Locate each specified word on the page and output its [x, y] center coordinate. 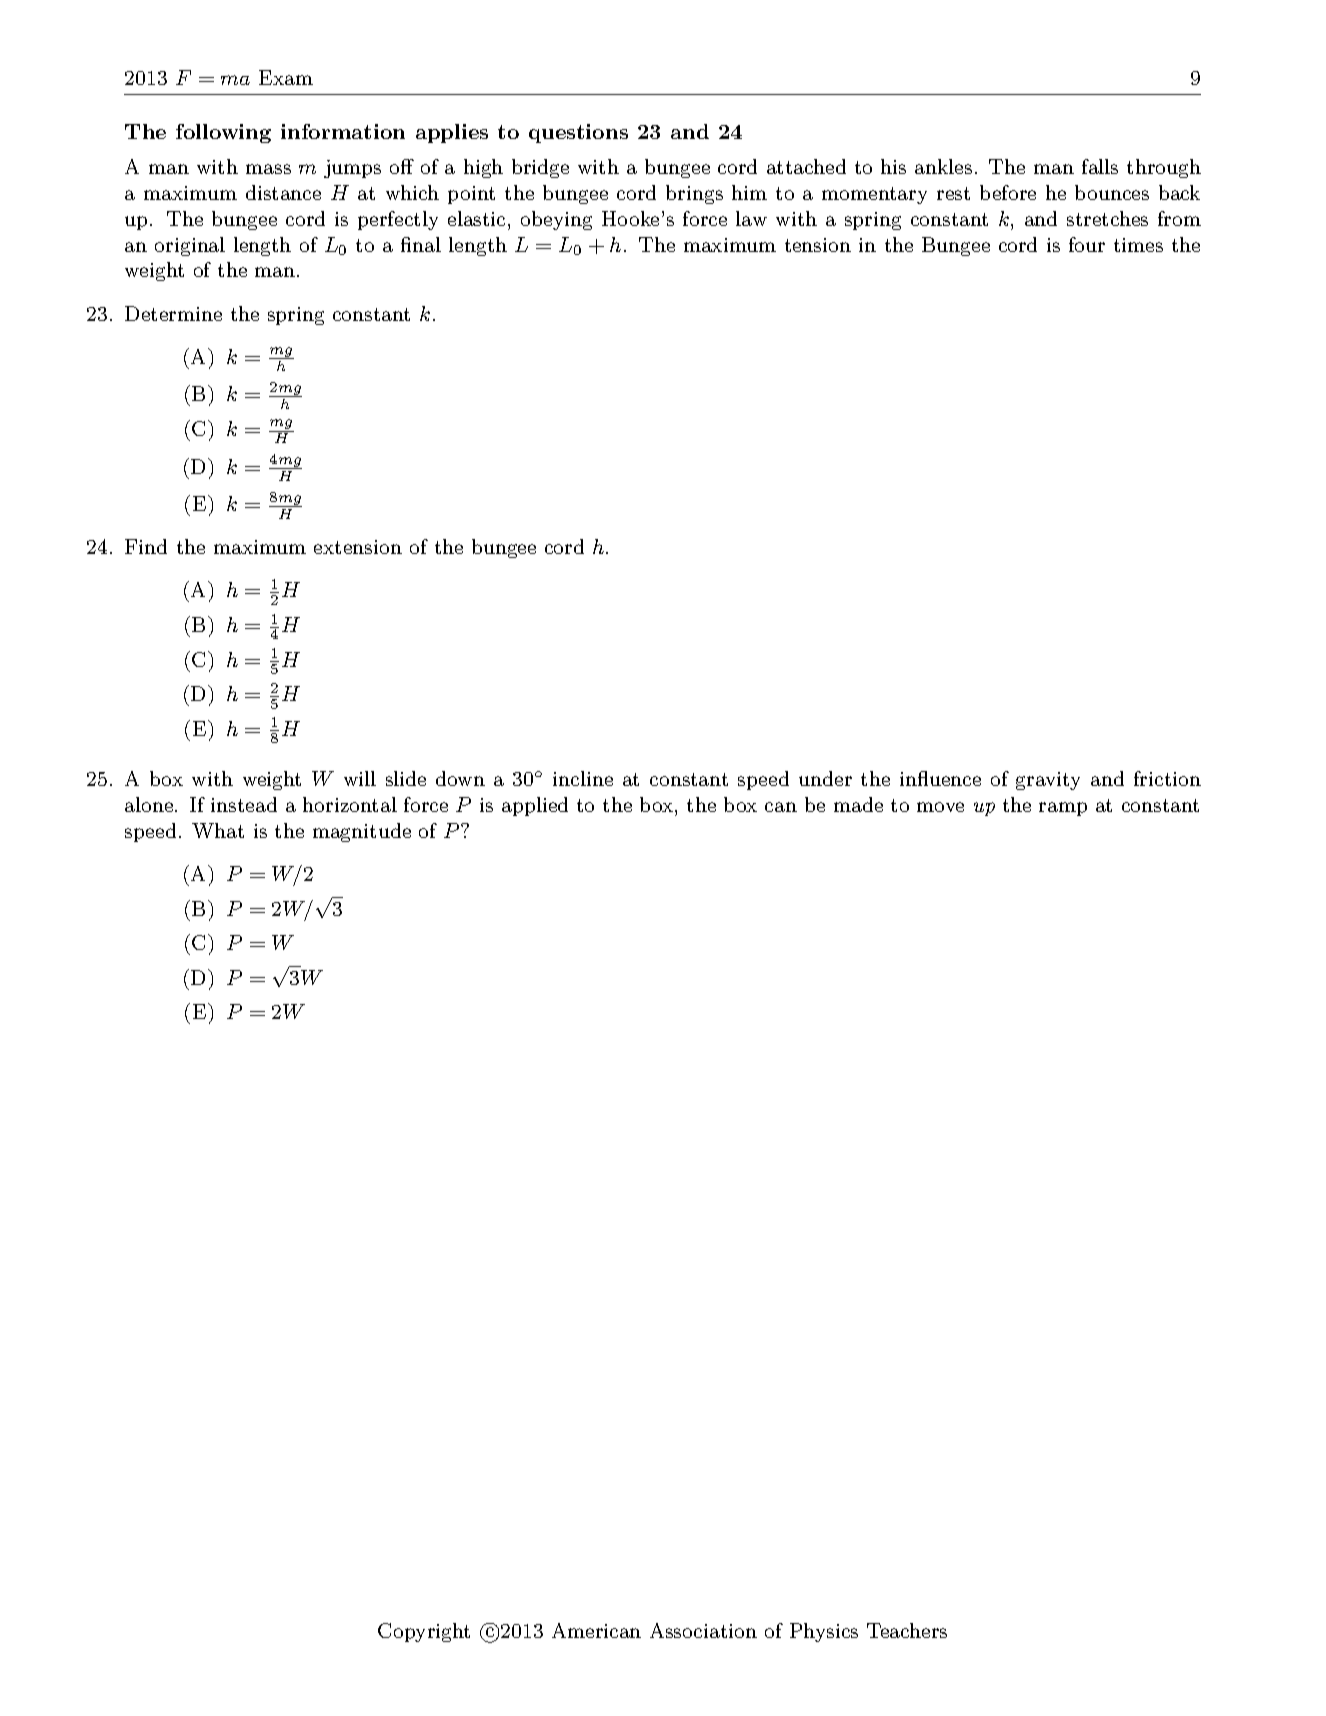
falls [1100, 166]
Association [703, 1630]
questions [578, 133]
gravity [1048, 781]
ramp [1063, 809]
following [223, 133]
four [1087, 244]
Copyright [424, 1632]
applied [535, 806]
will [360, 778]
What [218, 830]
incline [583, 778]
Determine [173, 313]
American [596, 1630]
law [751, 218]
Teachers [907, 1630]
